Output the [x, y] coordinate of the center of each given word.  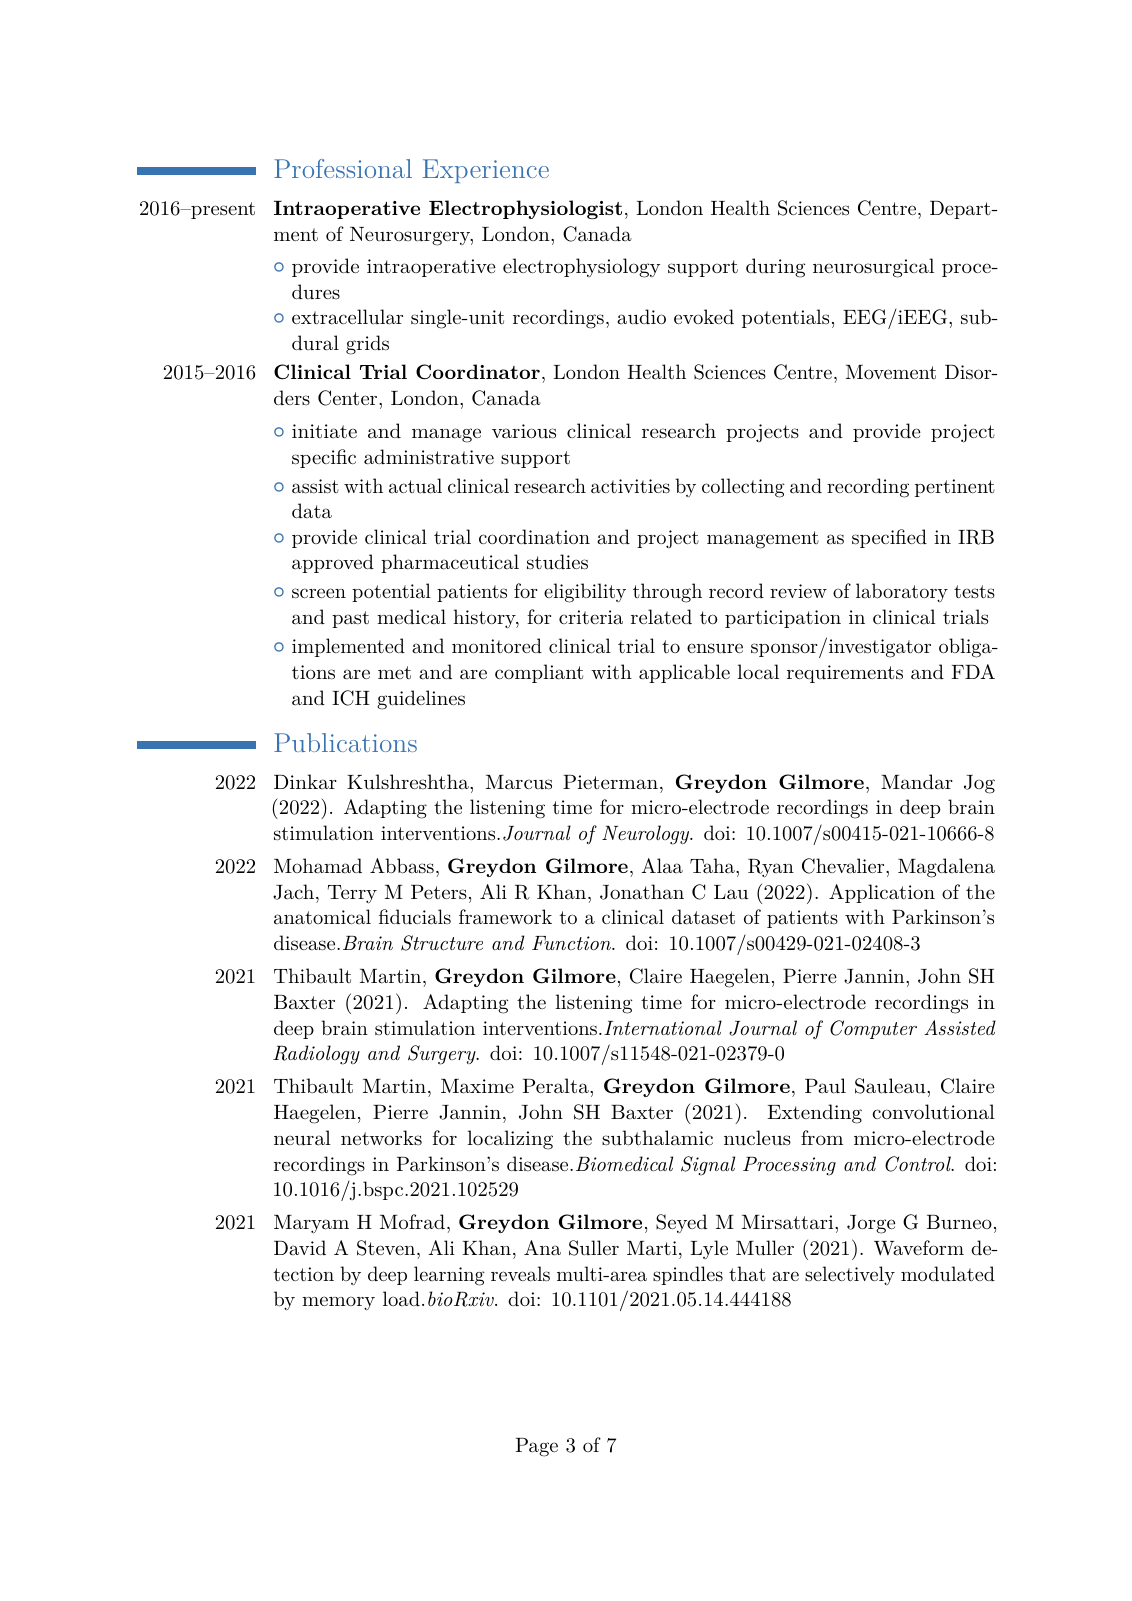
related [661, 617]
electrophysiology [581, 268]
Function [572, 943]
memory [338, 1303]
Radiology [316, 1055]
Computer [873, 1029]
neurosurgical [873, 268]
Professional [343, 168]
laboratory [902, 592]
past [350, 619]
